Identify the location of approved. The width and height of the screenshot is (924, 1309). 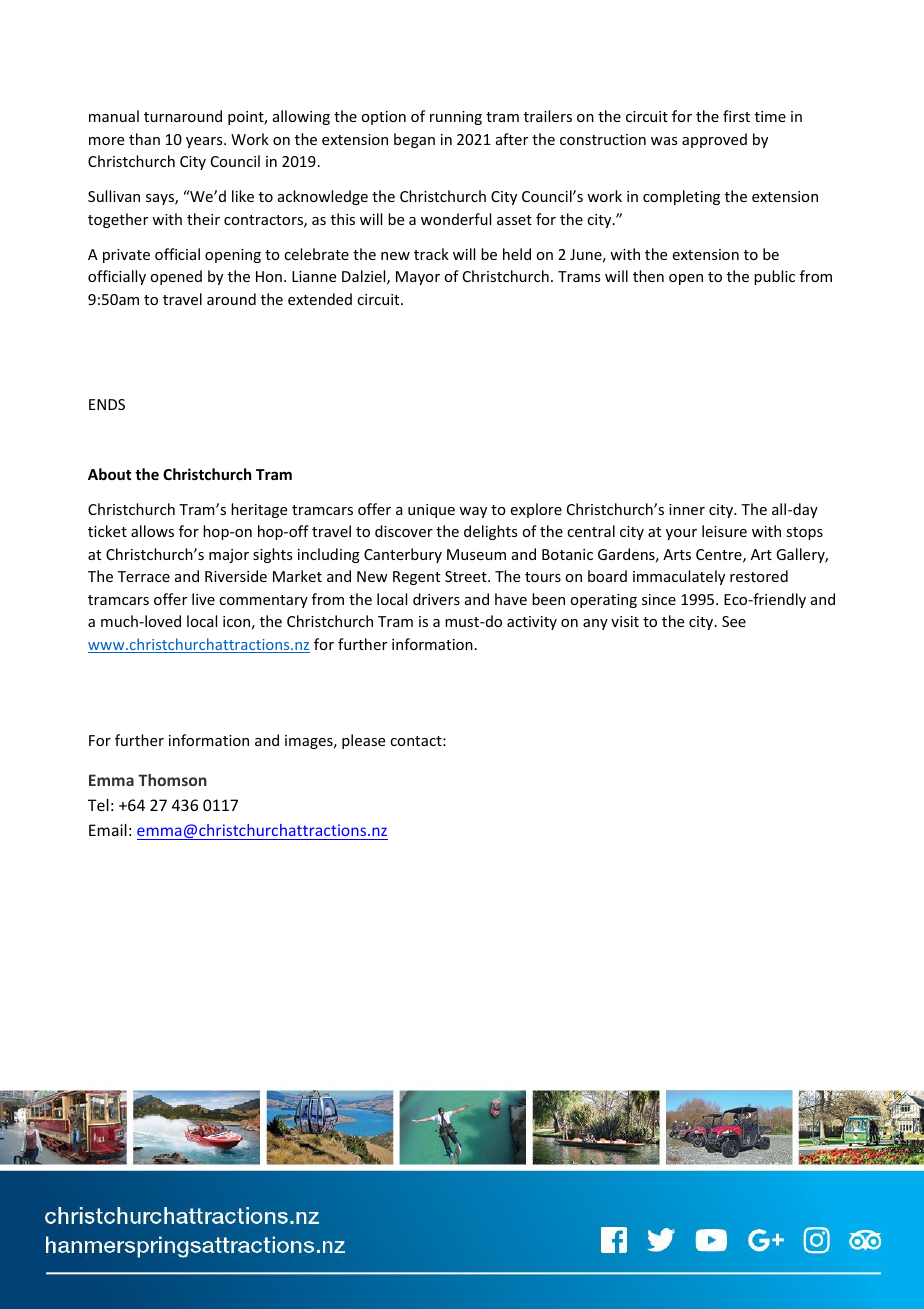
(714, 140).
